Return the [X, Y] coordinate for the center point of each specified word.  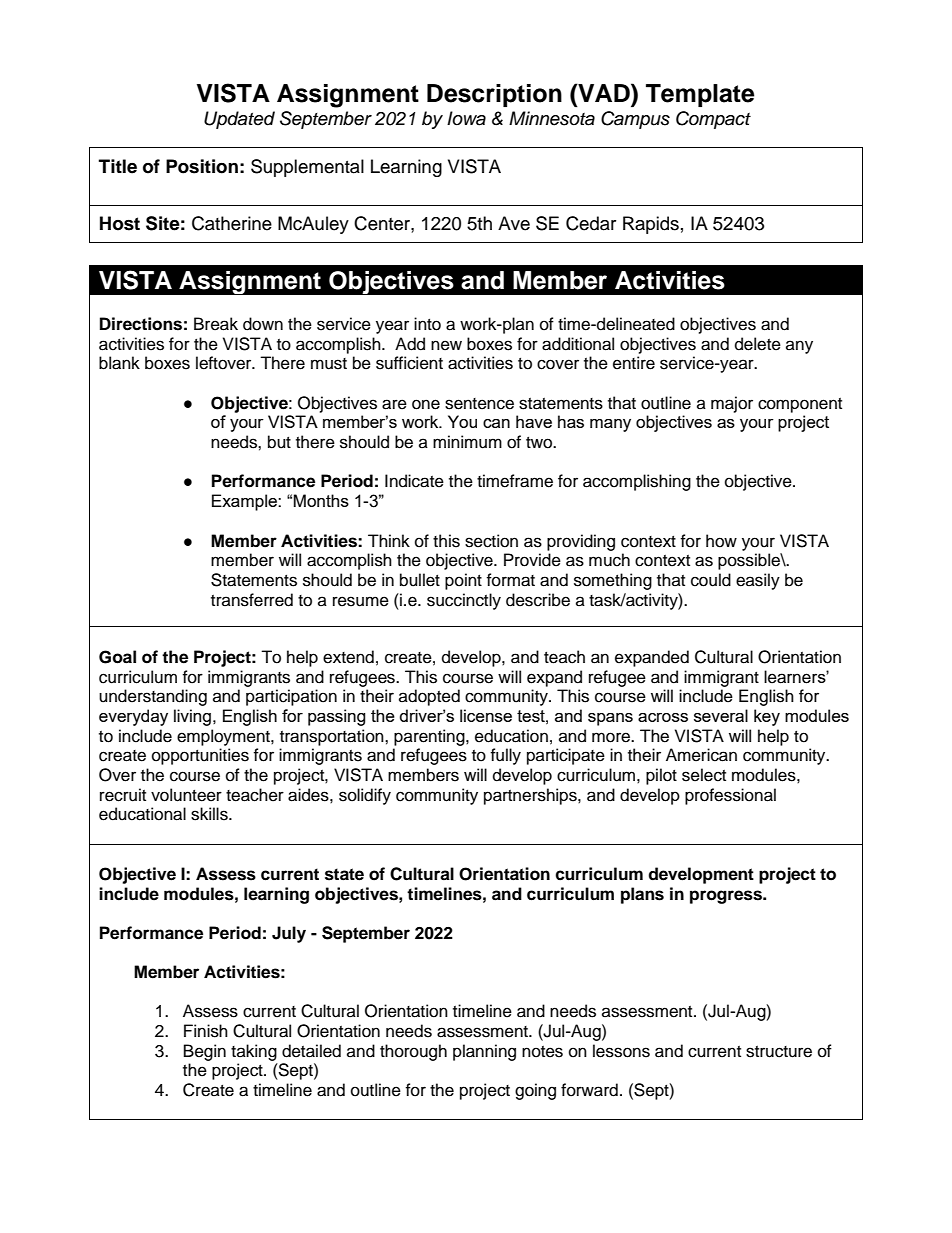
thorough [413, 1052]
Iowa [466, 118]
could [711, 580]
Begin [205, 1052]
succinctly [464, 601]
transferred [252, 600]
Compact [713, 120]
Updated [239, 120]
